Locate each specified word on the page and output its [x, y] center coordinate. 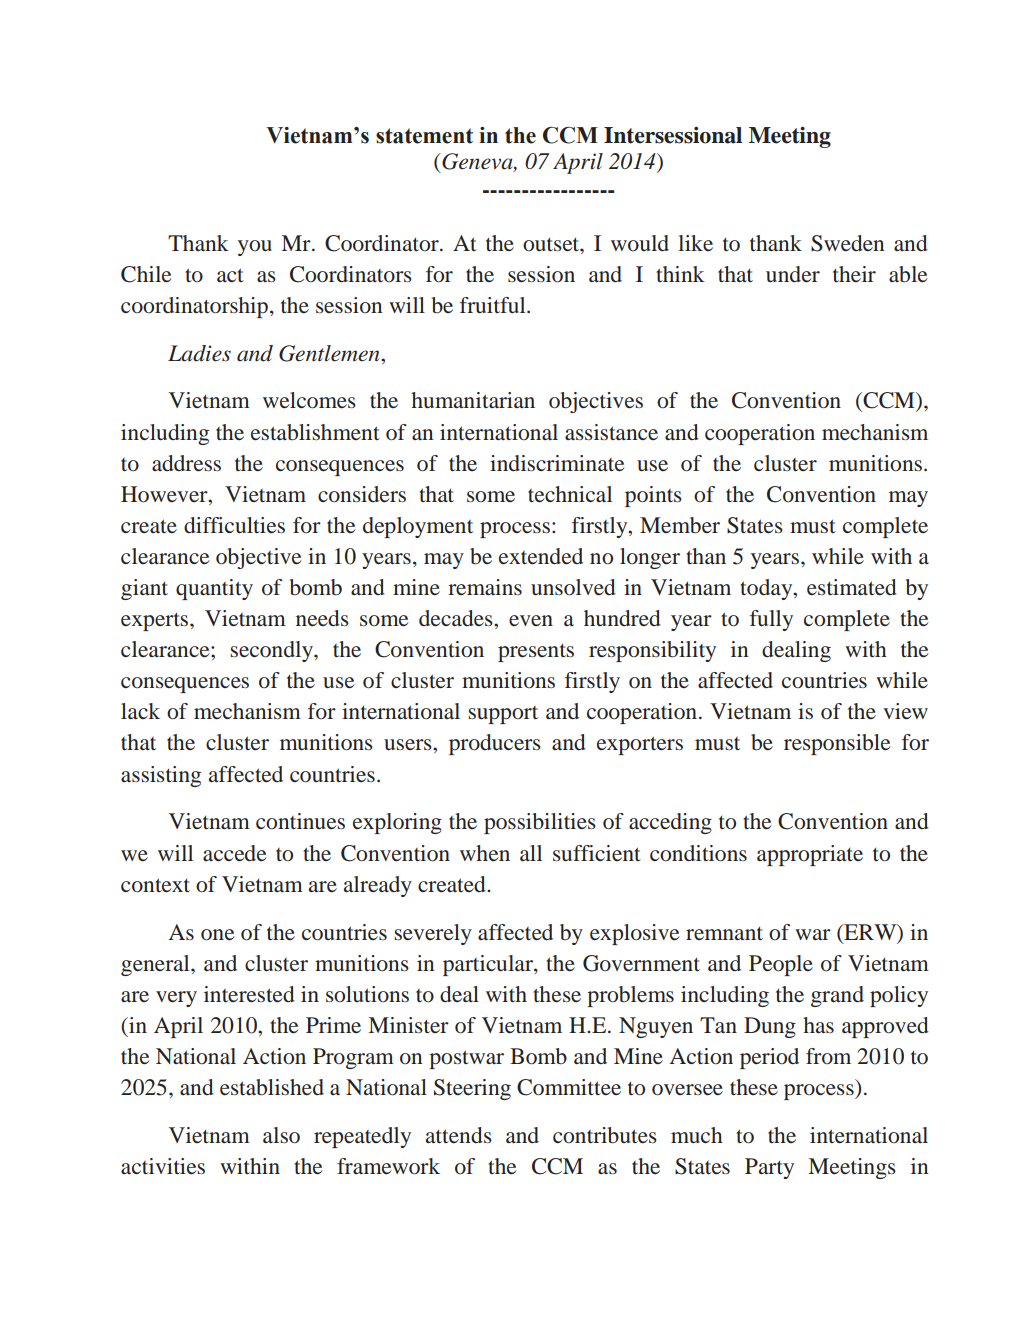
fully [771, 620]
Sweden [847, 243]
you [255, 248]
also [281, 1135]
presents [536, 653]
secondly [272, 651]
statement [424, 136]
